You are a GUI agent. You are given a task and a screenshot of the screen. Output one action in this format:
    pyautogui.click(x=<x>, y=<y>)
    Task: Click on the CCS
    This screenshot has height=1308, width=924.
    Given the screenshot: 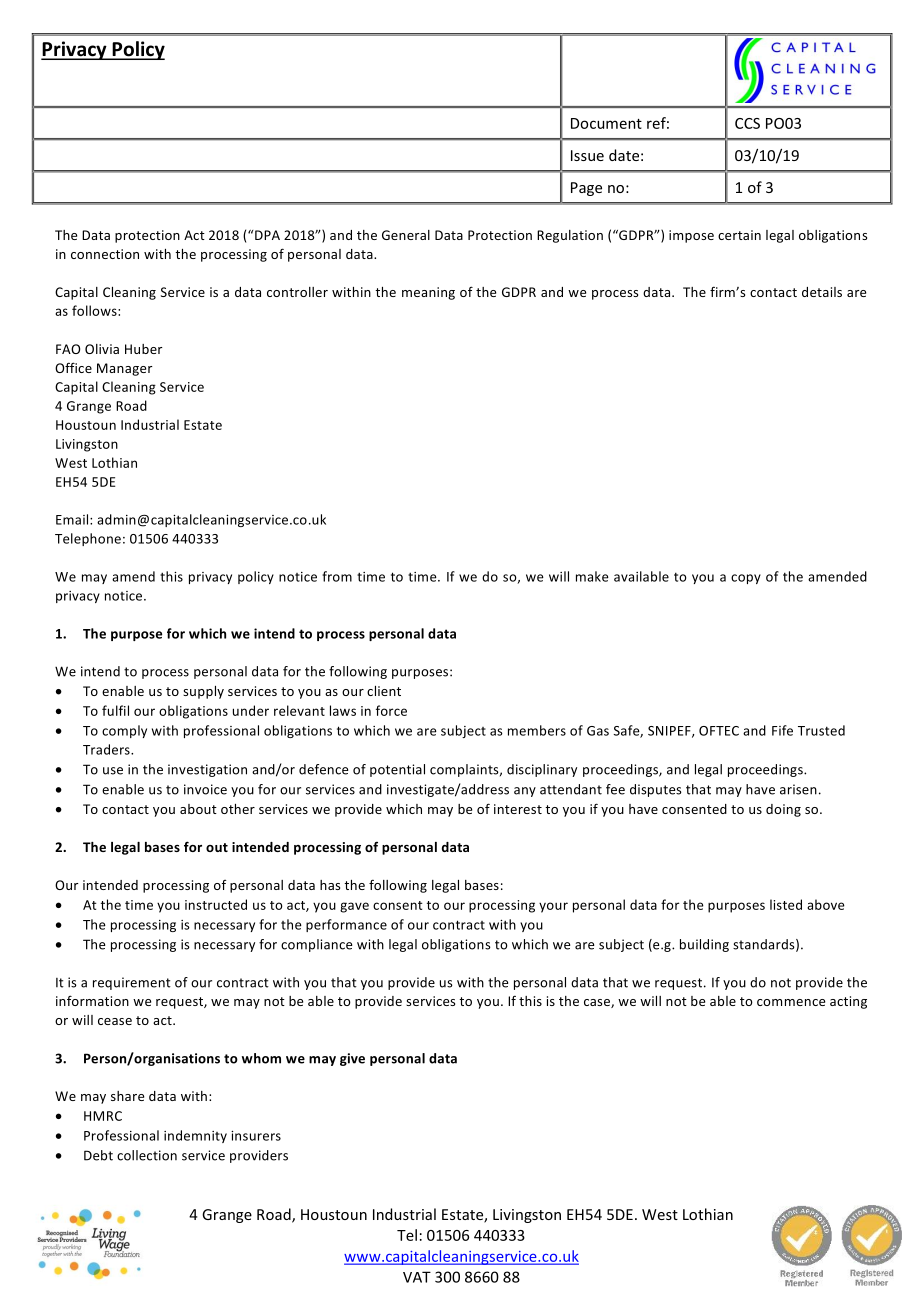 What is the action you would take?
    pyautogui.click(x=747, y=123)
